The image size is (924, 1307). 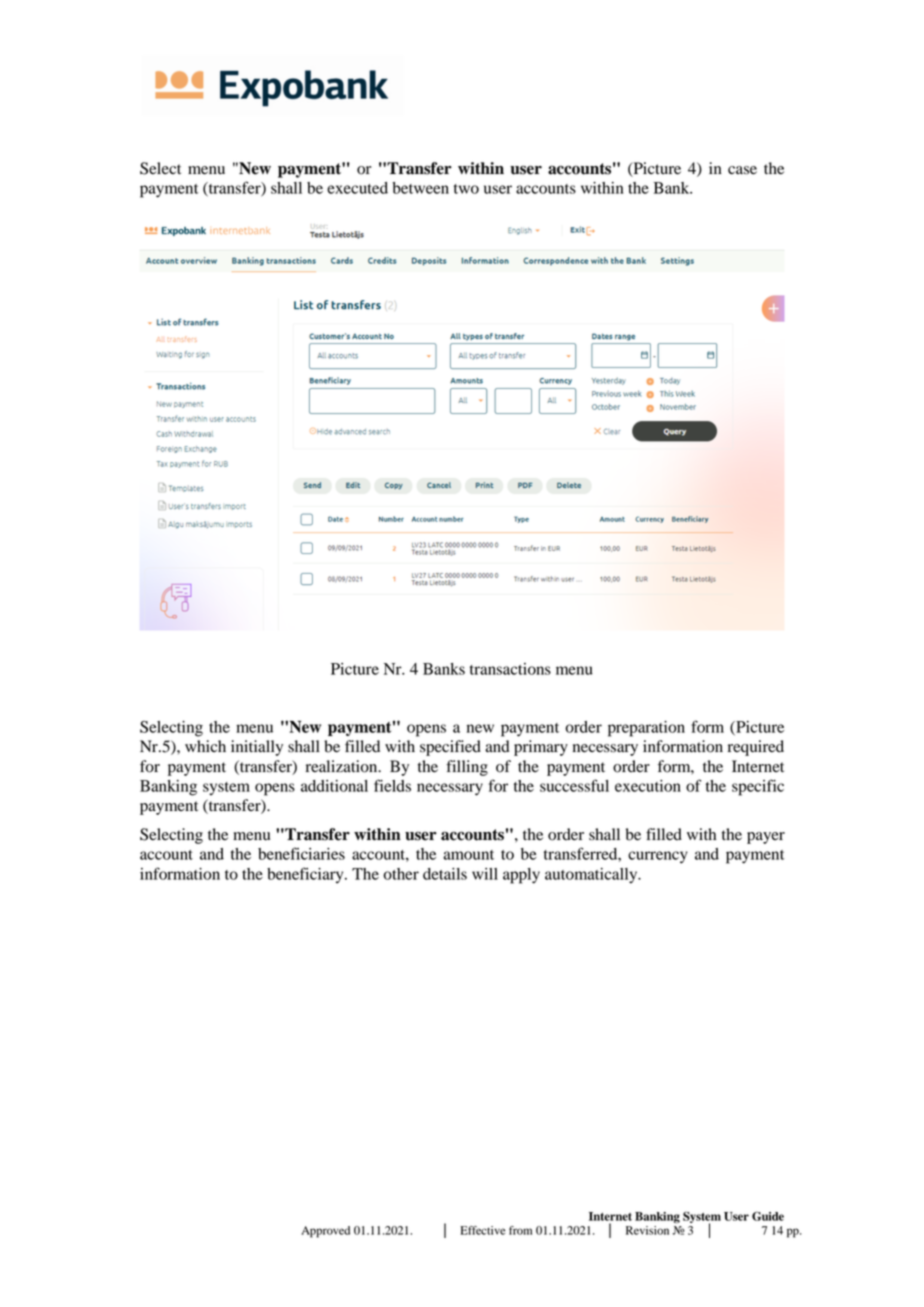 What do you see at coordinates (646, 729) in the image?
I see `preparation` at bounding box center [646, 729].
